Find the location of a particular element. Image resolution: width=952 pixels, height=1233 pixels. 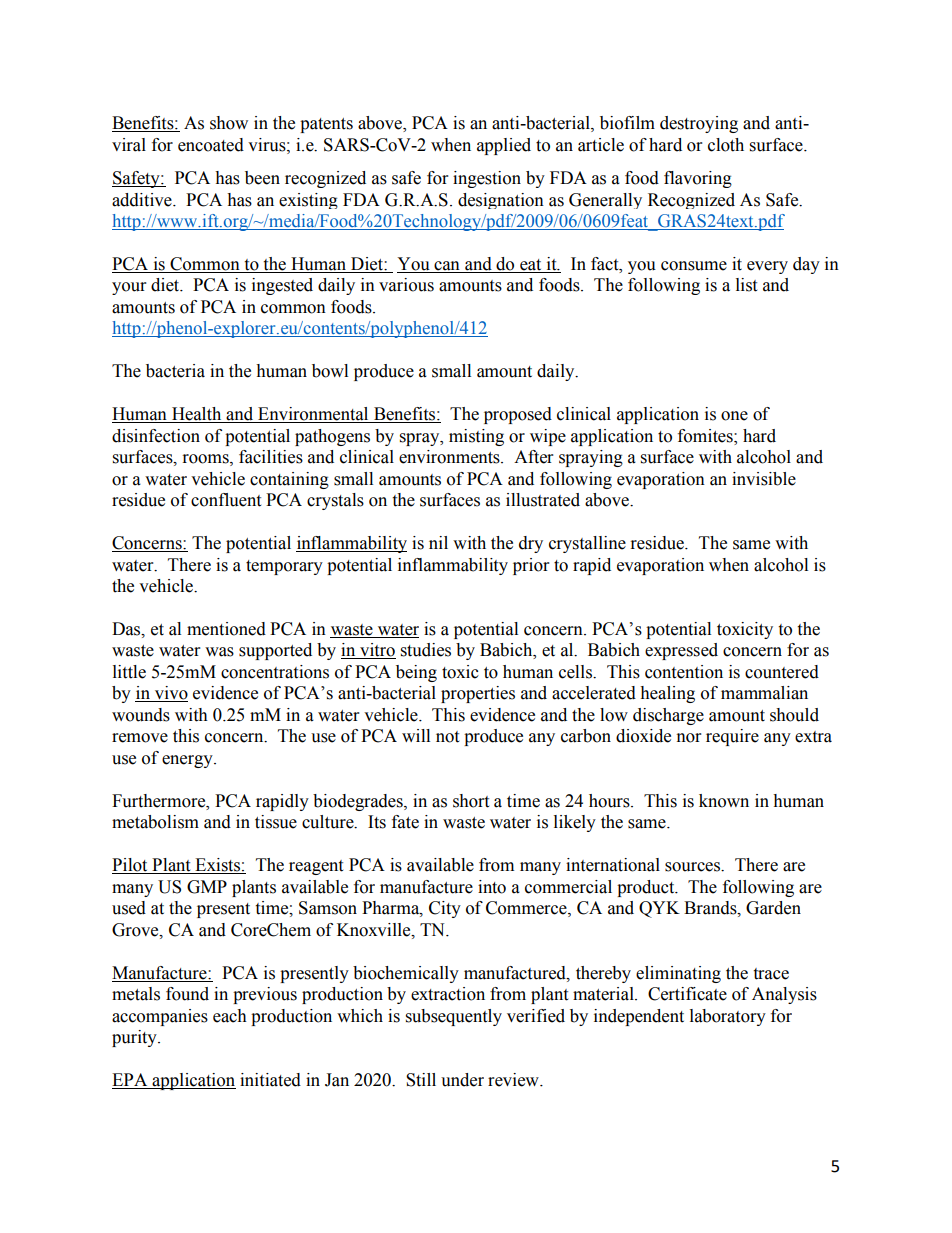

expressed is located at coordinates (681, 651).
